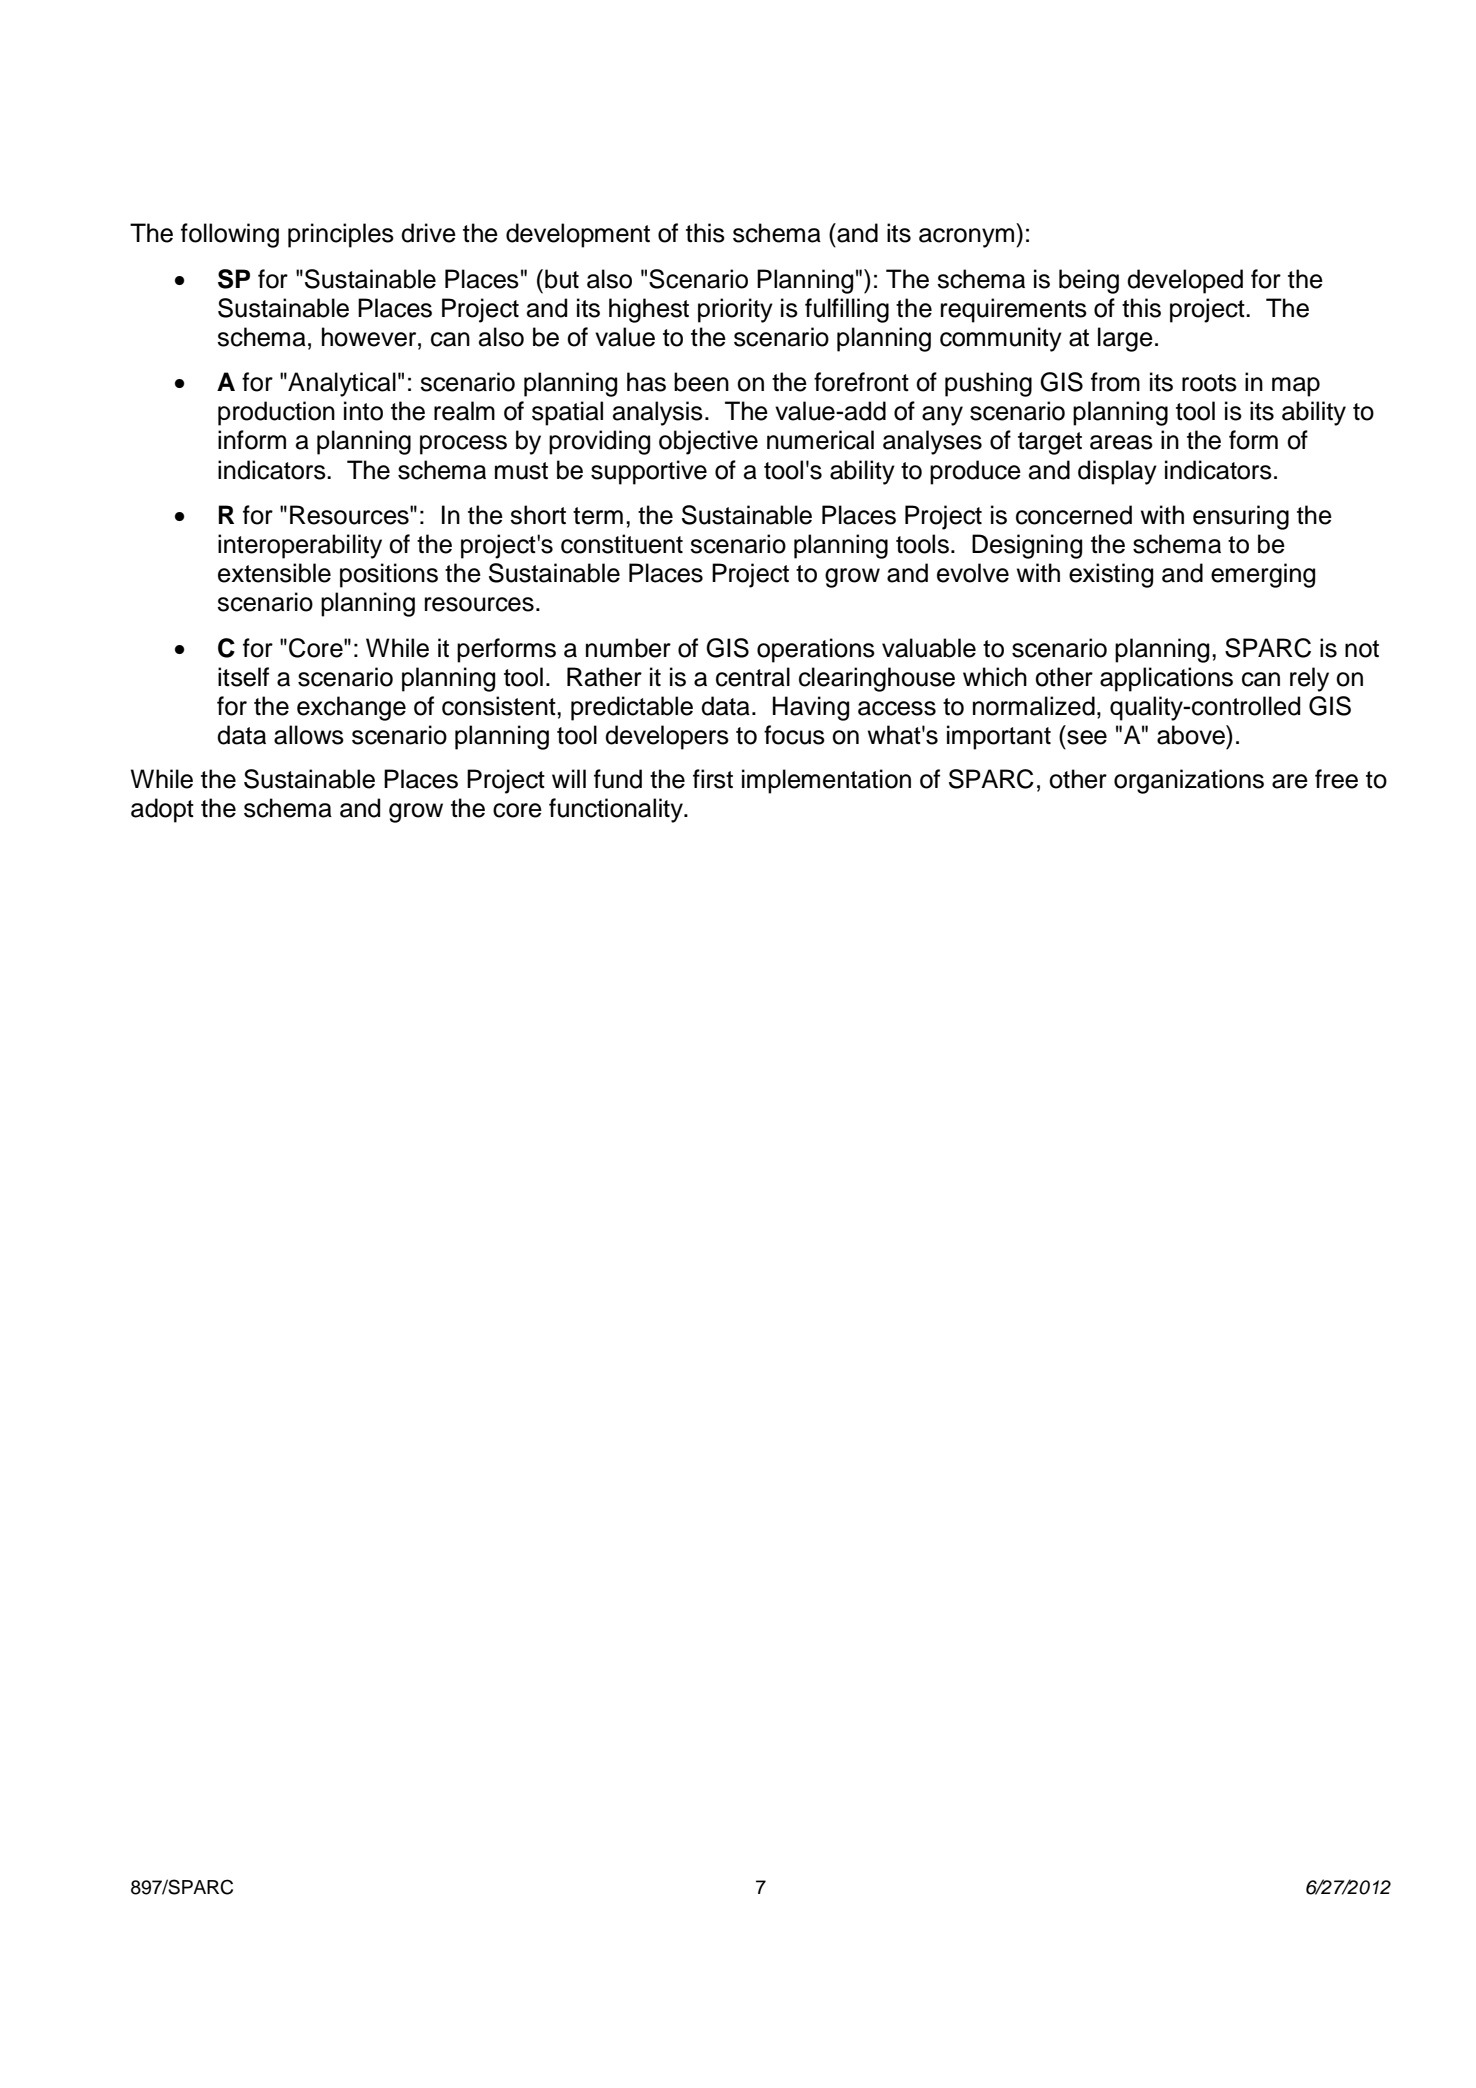 The width and height of the screenshot is (1476, 2088). Describe the element at coordinates (1166, 679) in the screenshot. I see `applications` at that location.
